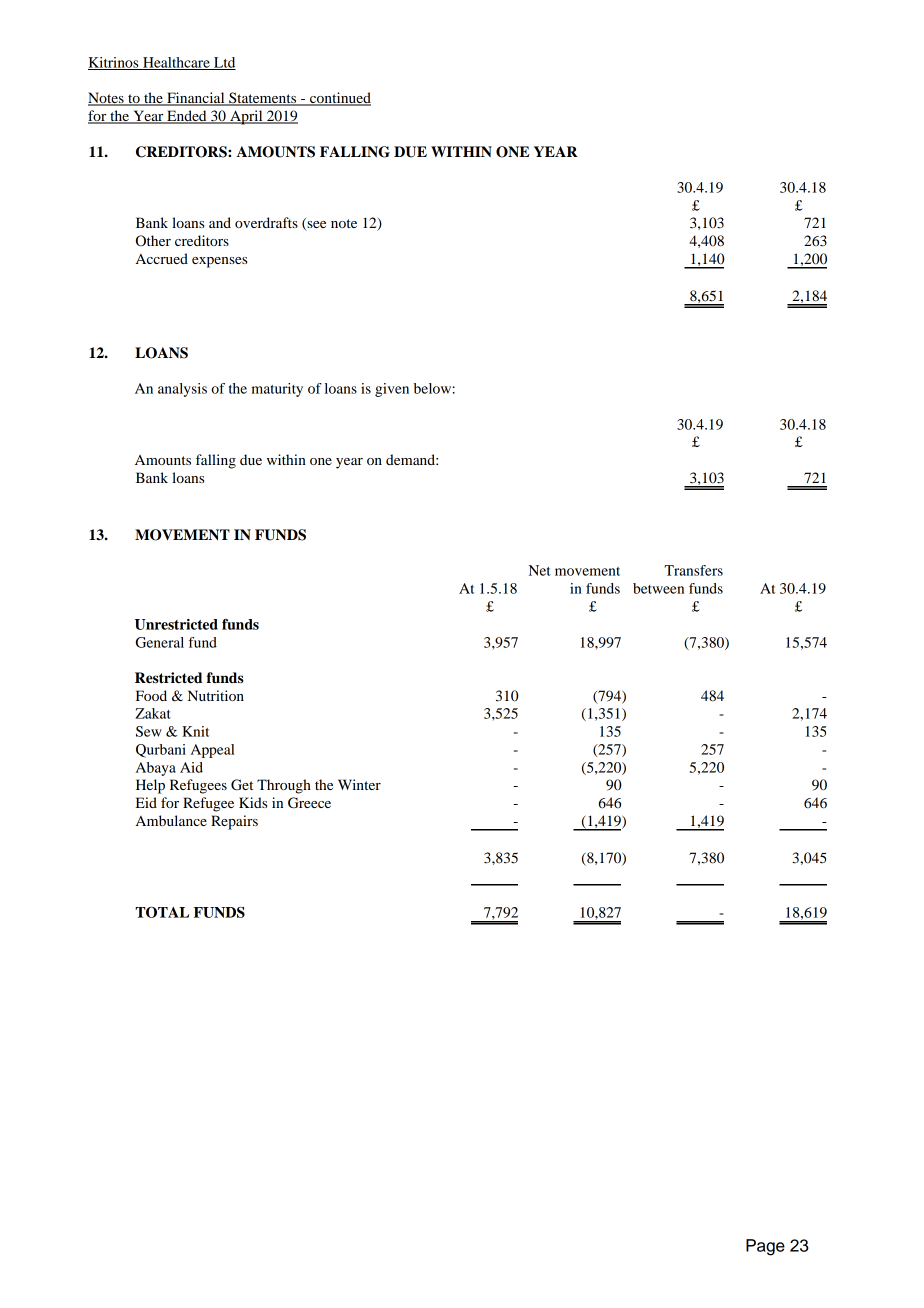 This page has width=924, height=1308. What do you see at coordinates (162, 912) in the page?
I see `TOTAL` at bounding box center [162, 912].
